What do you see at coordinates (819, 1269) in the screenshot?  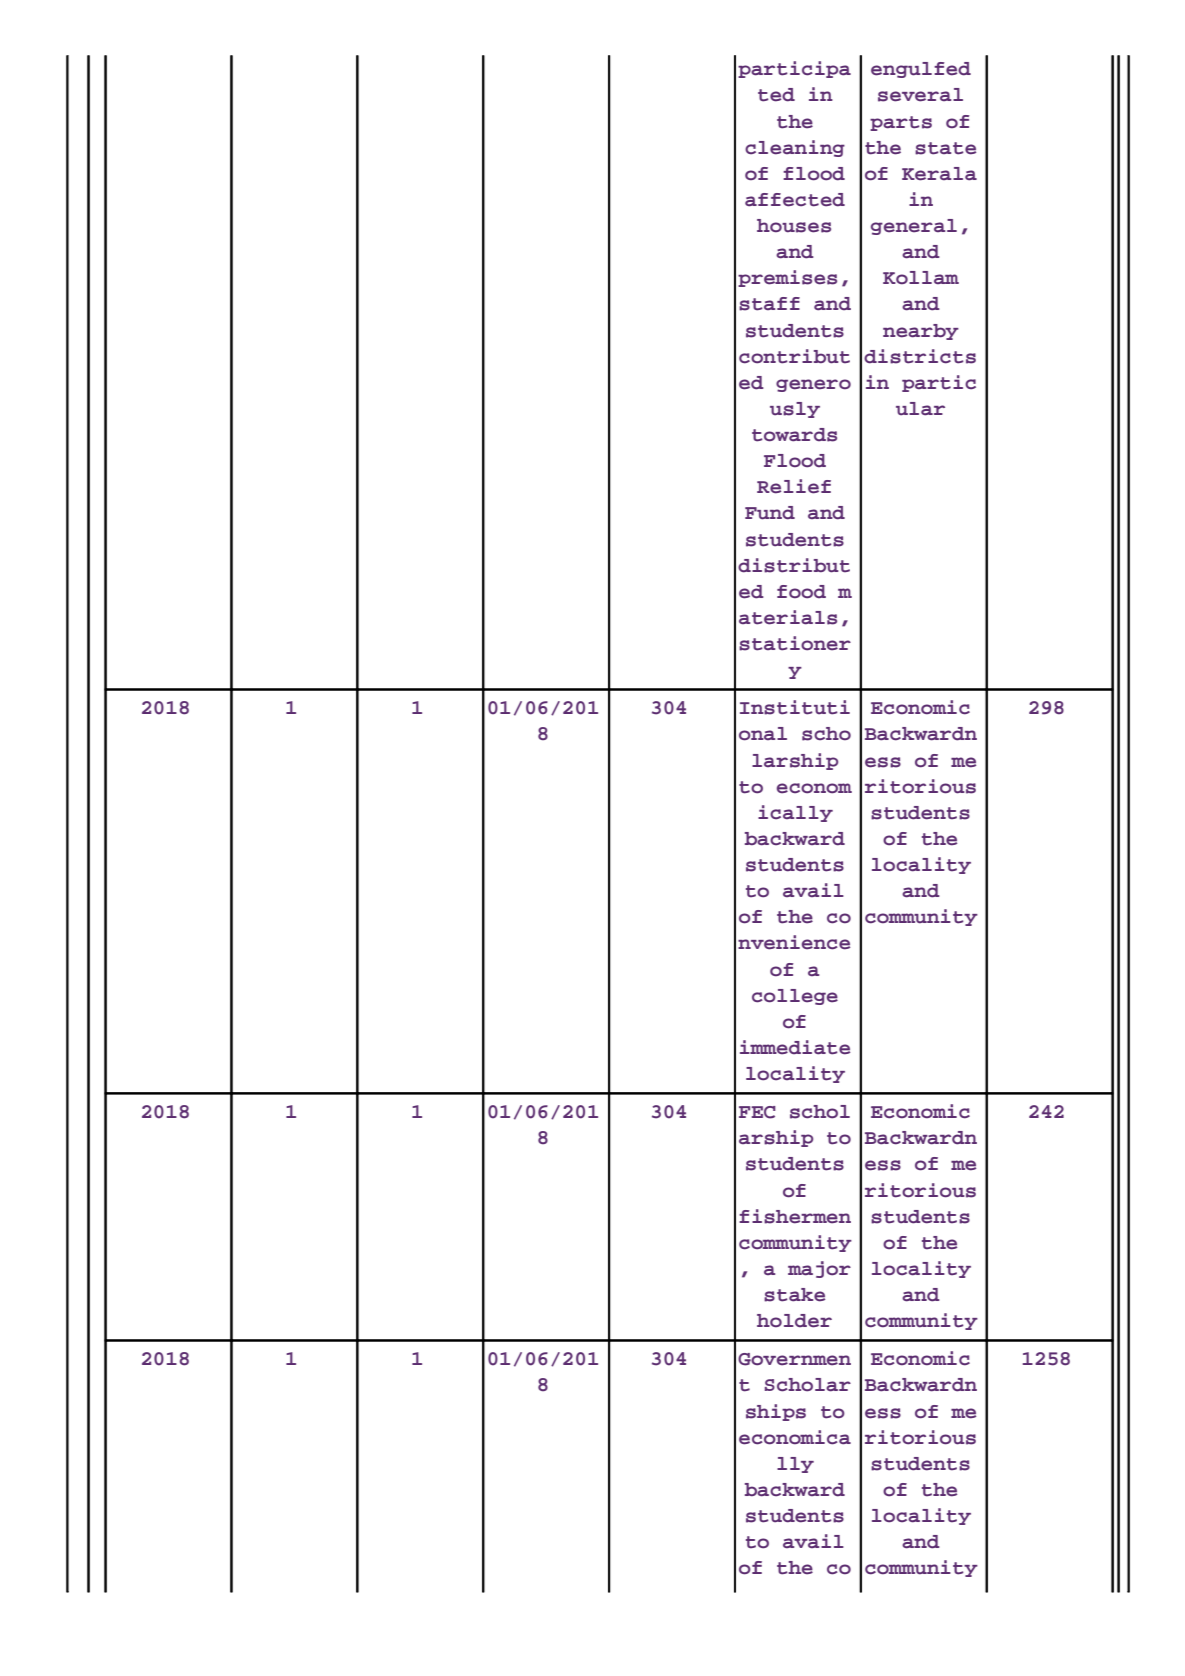 I see `major` at bounding box center [819, 1269].
